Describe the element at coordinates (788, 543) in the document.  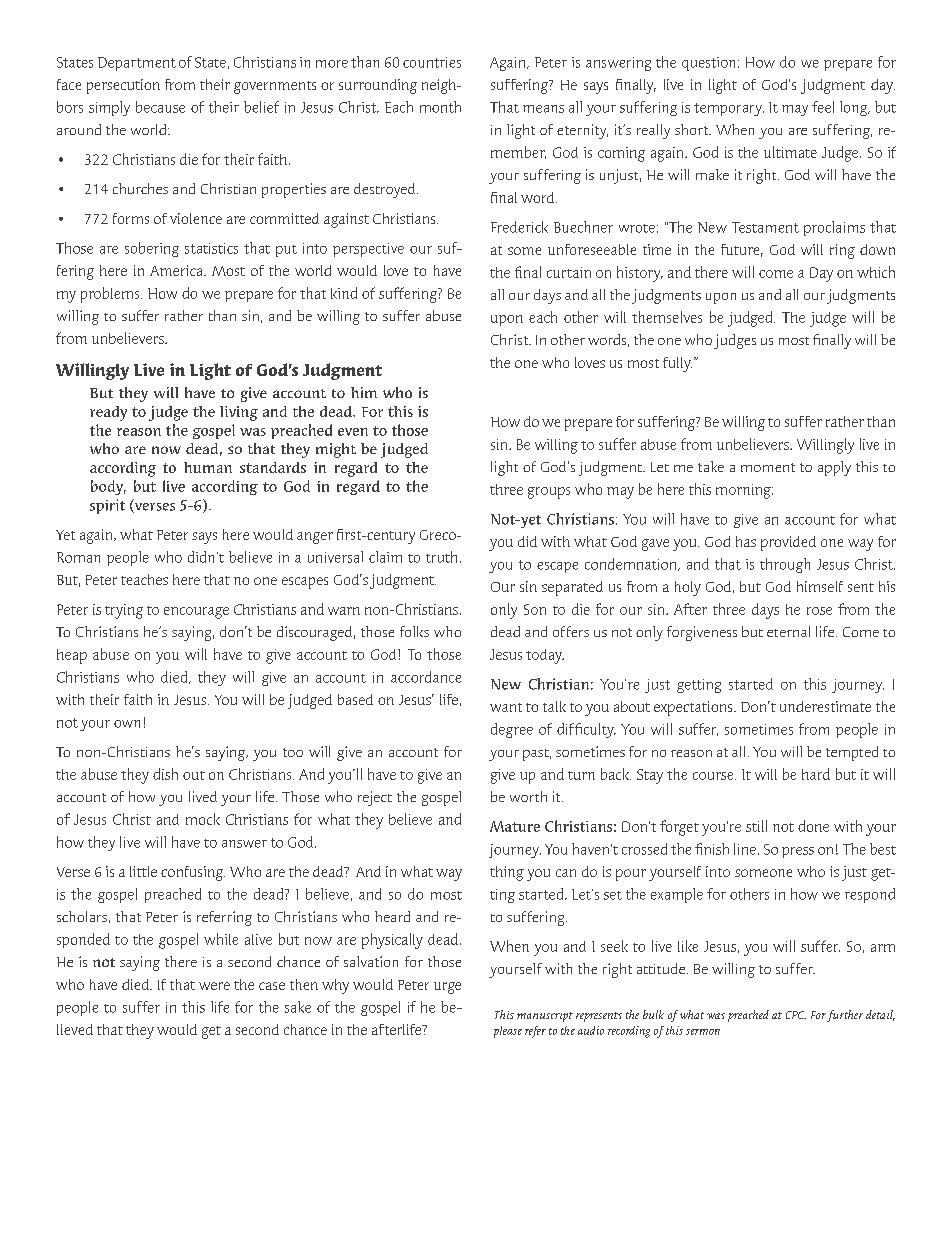
I see `provided` at that location.
